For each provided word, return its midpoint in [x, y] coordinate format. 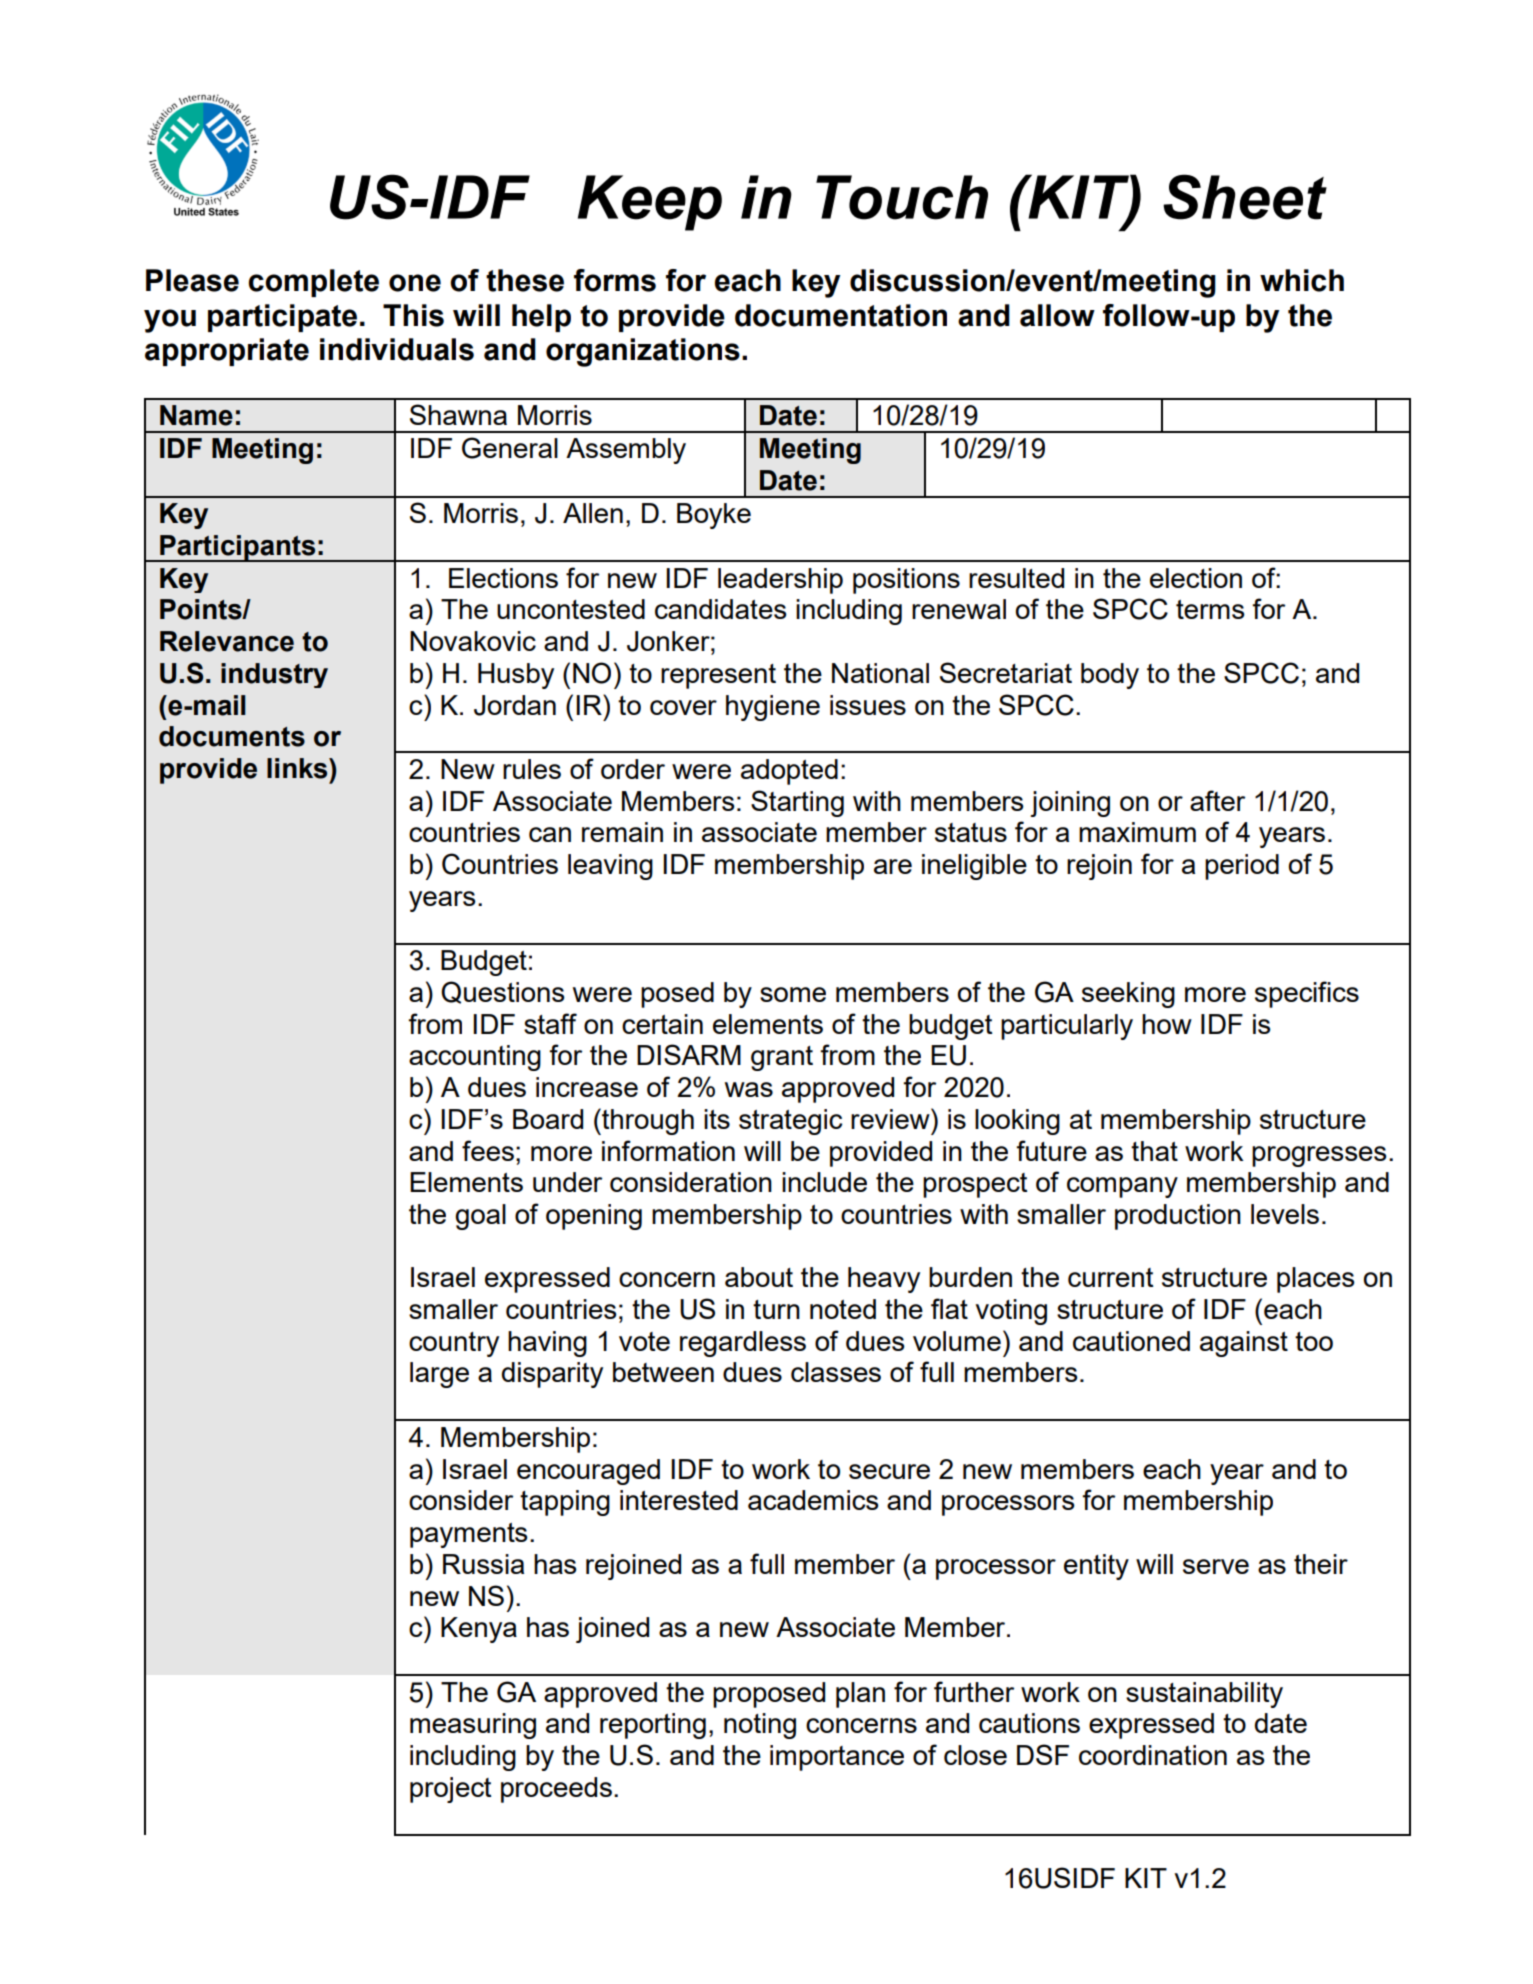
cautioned [1131, 1341]
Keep [650, 203]
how [1167, 1024]
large [439, 1375]
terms [1210, 609]
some [793, 994]
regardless [743, 1344]
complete [314, 283]
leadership [780, 581]
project [450, 1790]
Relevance [227, 641]
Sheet [1245, 197]
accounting [475, 1058]
